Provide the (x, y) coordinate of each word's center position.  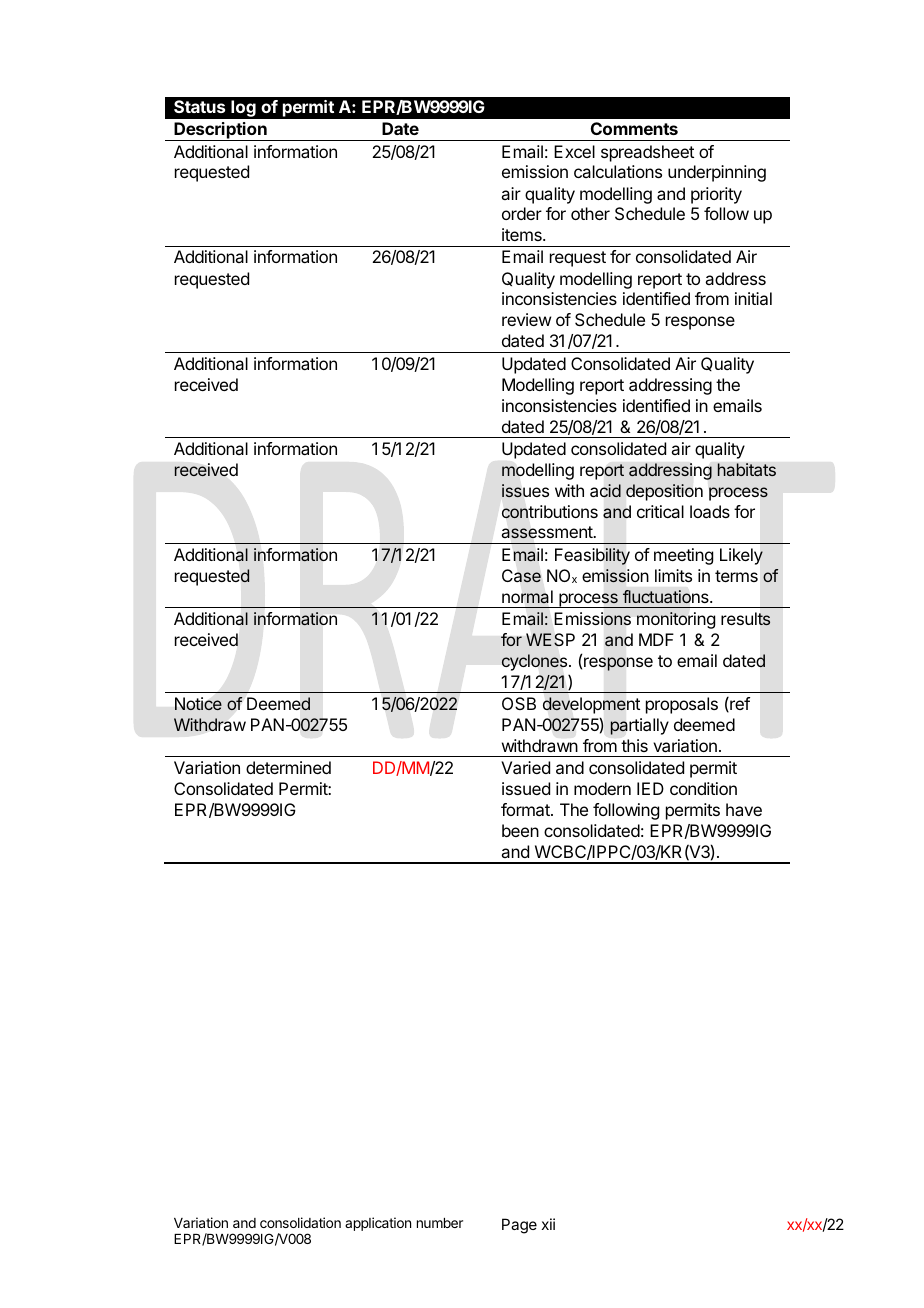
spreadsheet (647, 153)
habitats (746, 470)
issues (525, 491)
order (522, 213)
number (440, 1223)
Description (220, 131)
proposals (682, 705)
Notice (198, 703)
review (526, 319)
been (520, 830)
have (744, 809)
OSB (519, 703)
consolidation (300, 1222)
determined (288, 767)
